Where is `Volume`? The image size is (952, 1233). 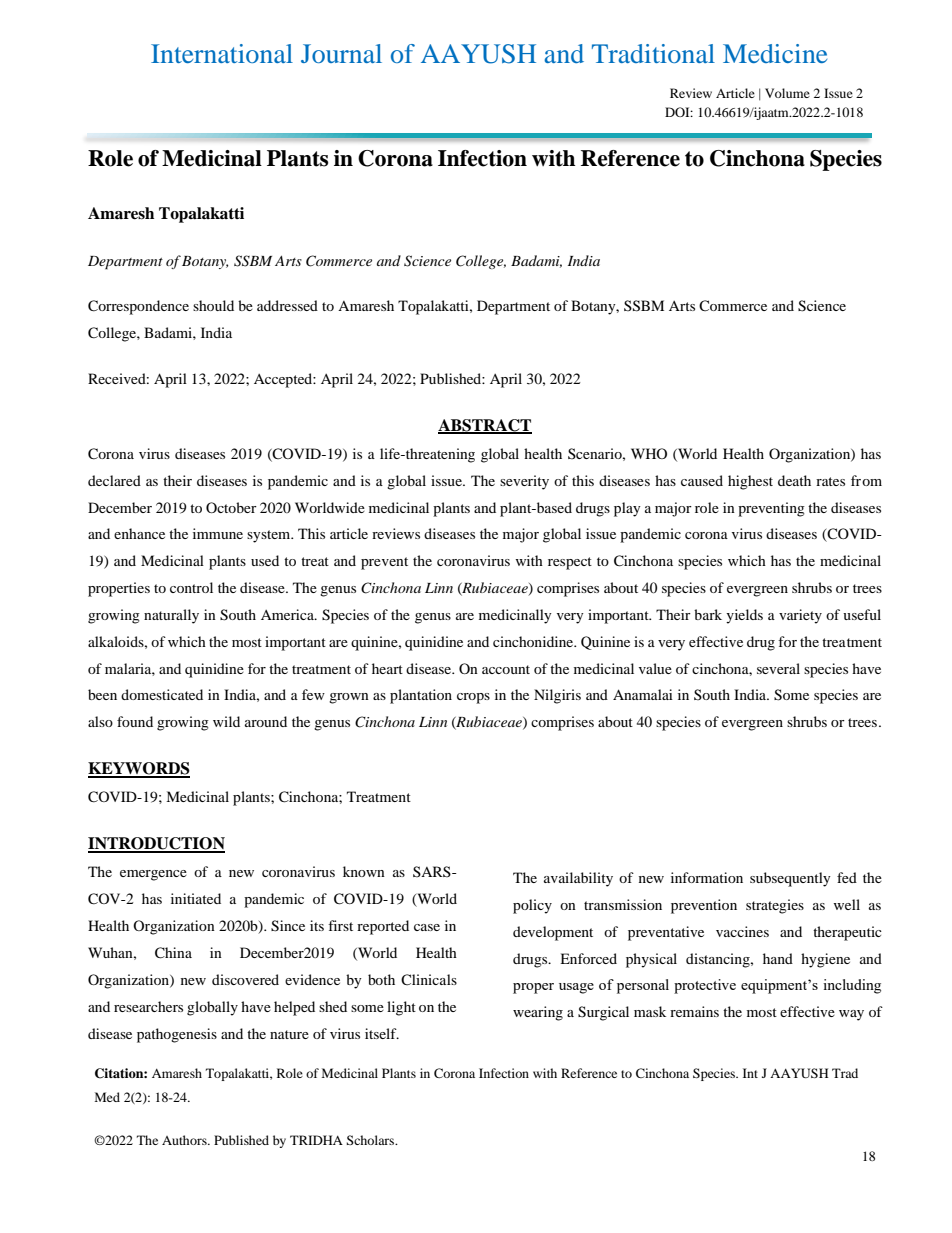 Volume is located at coordinates (787, 93).
